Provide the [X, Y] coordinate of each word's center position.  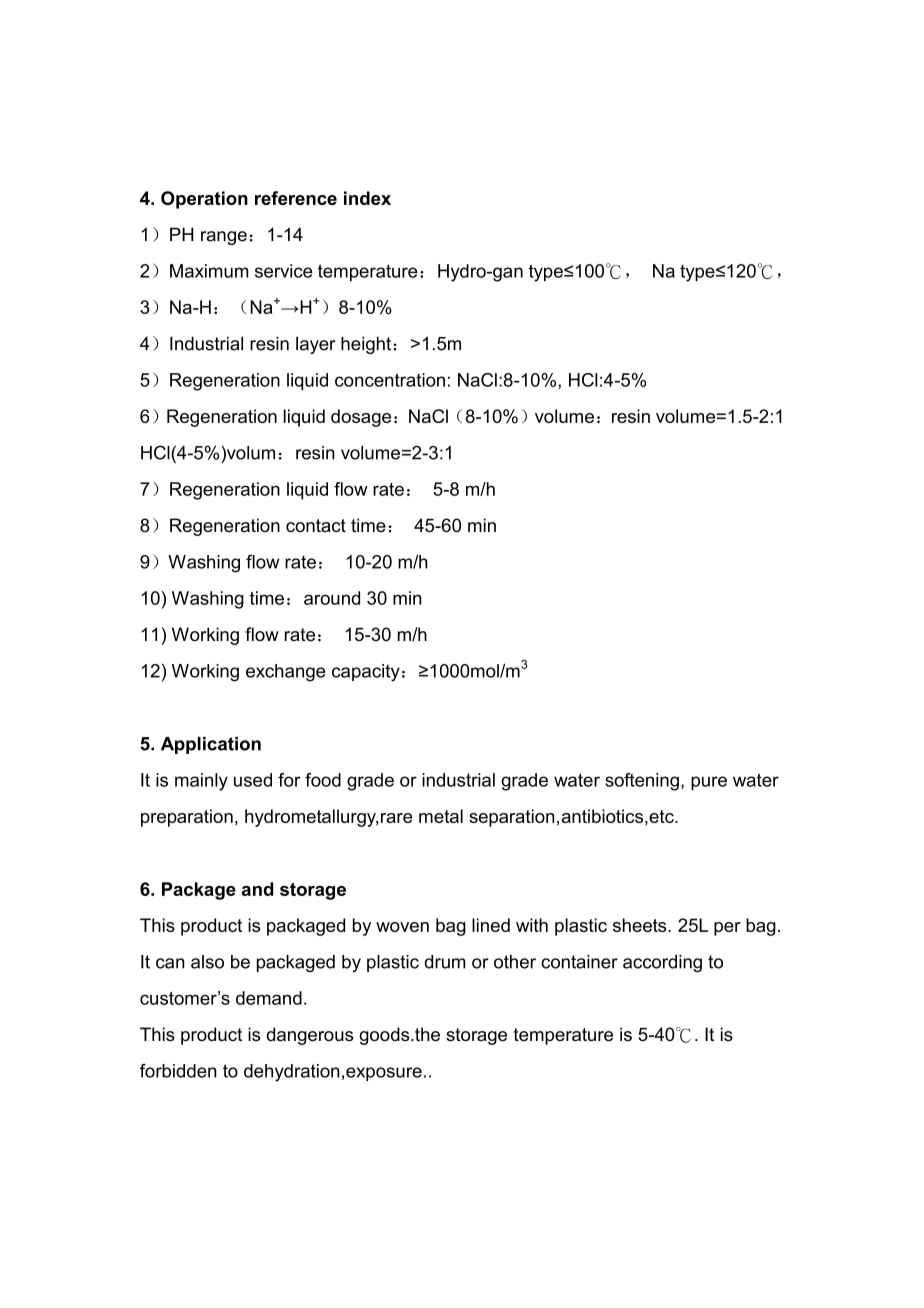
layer [315, 345]
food [323, 780]
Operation [204, 200]
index [367, 198]
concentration [390, 380]
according [662, 963]
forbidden [178, 1071]
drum [444, 962]
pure [709, 783]
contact [316, 526]
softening [642, 782]
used [253, 780]
